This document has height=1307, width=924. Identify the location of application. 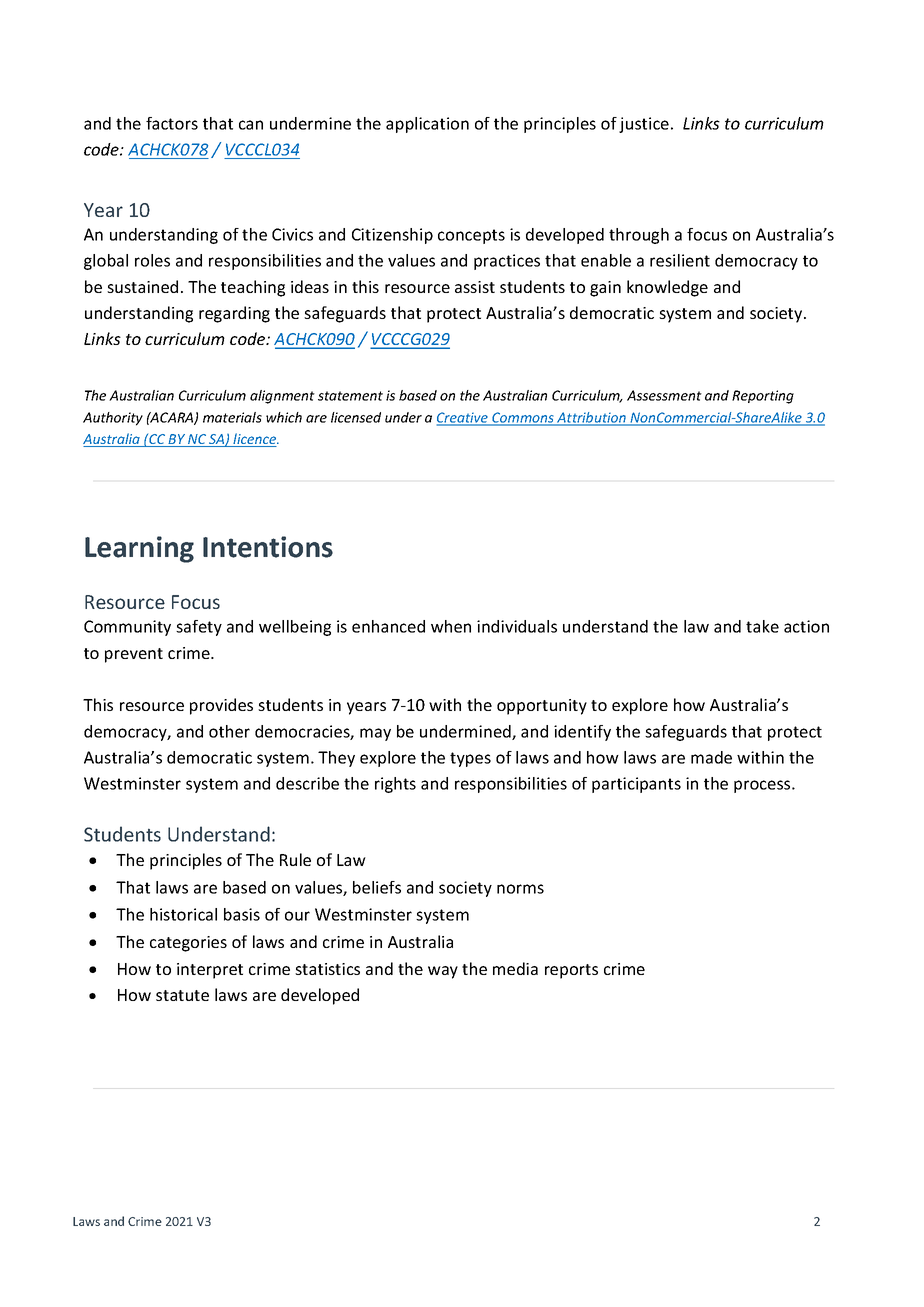
(427, 125).
